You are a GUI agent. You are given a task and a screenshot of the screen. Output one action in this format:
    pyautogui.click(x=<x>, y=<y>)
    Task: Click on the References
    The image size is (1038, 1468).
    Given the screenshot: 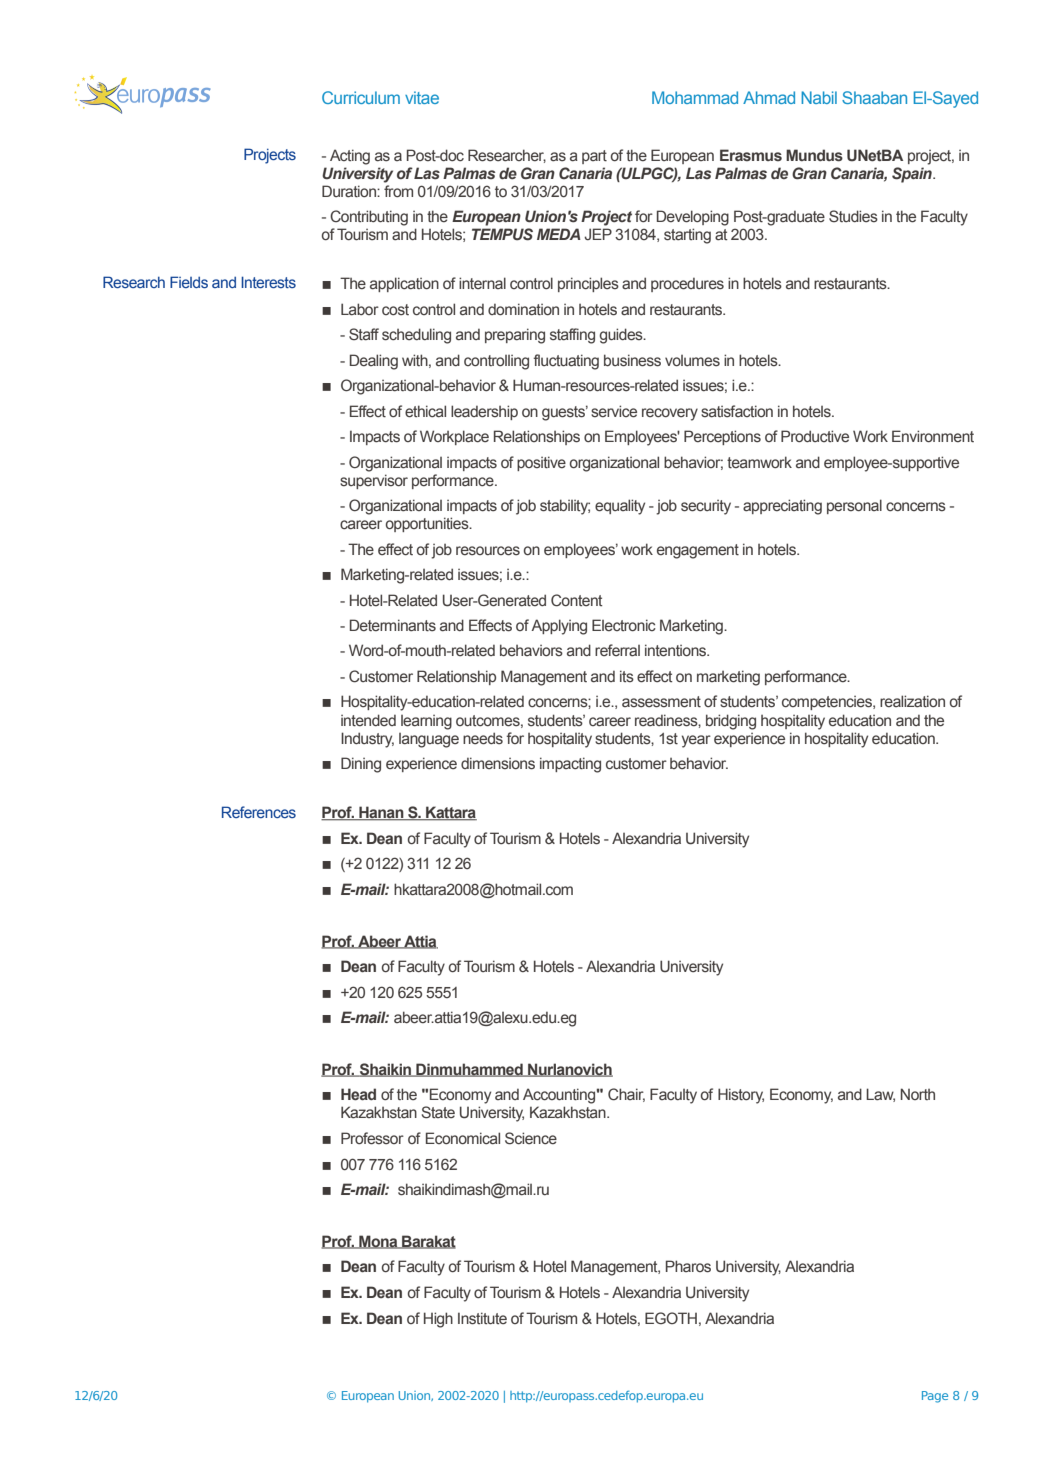 What is the action you would take?
    pyautogui.click(x=259, y=812)
